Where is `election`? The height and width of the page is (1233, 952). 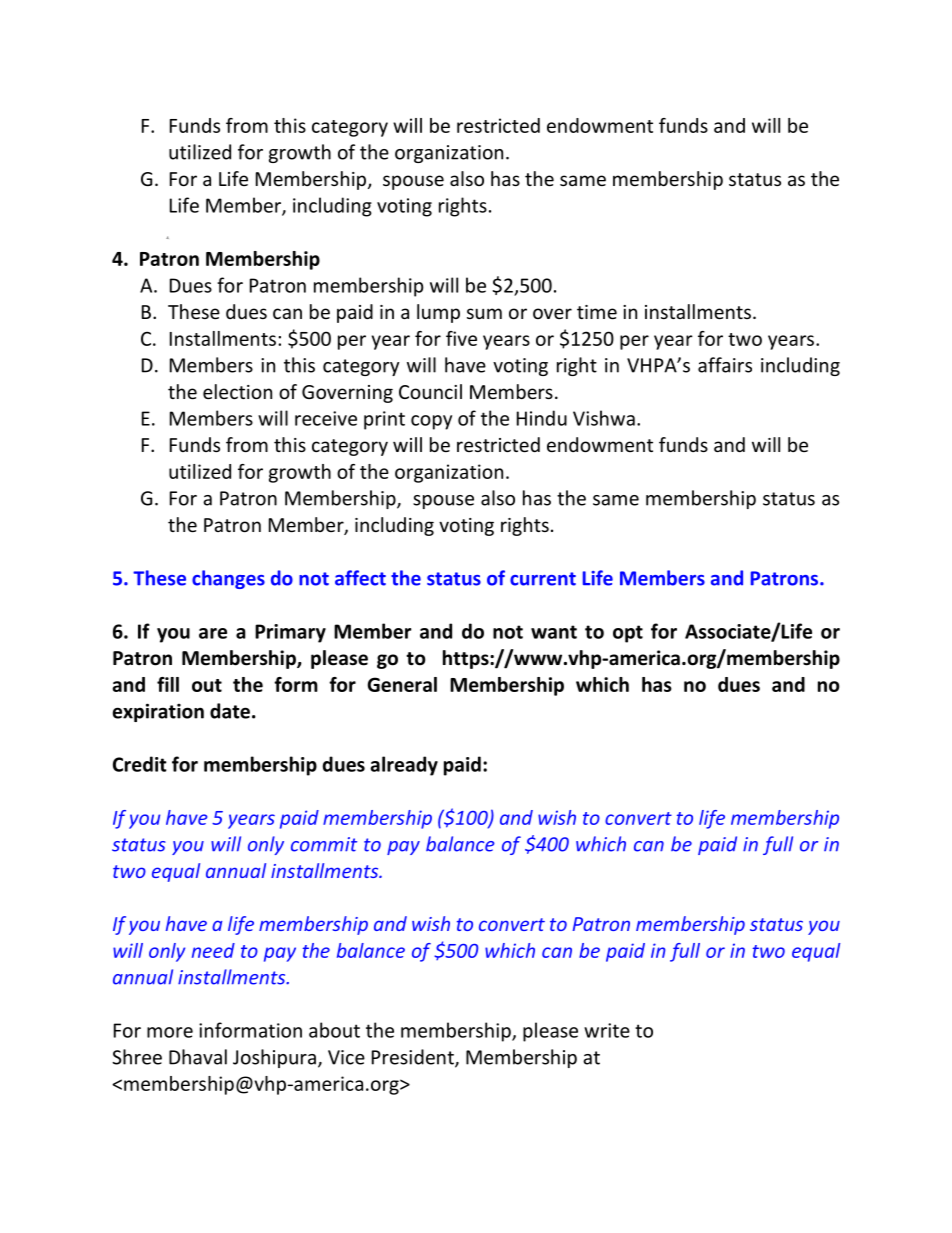
election is located at coordinates (237, 391).
